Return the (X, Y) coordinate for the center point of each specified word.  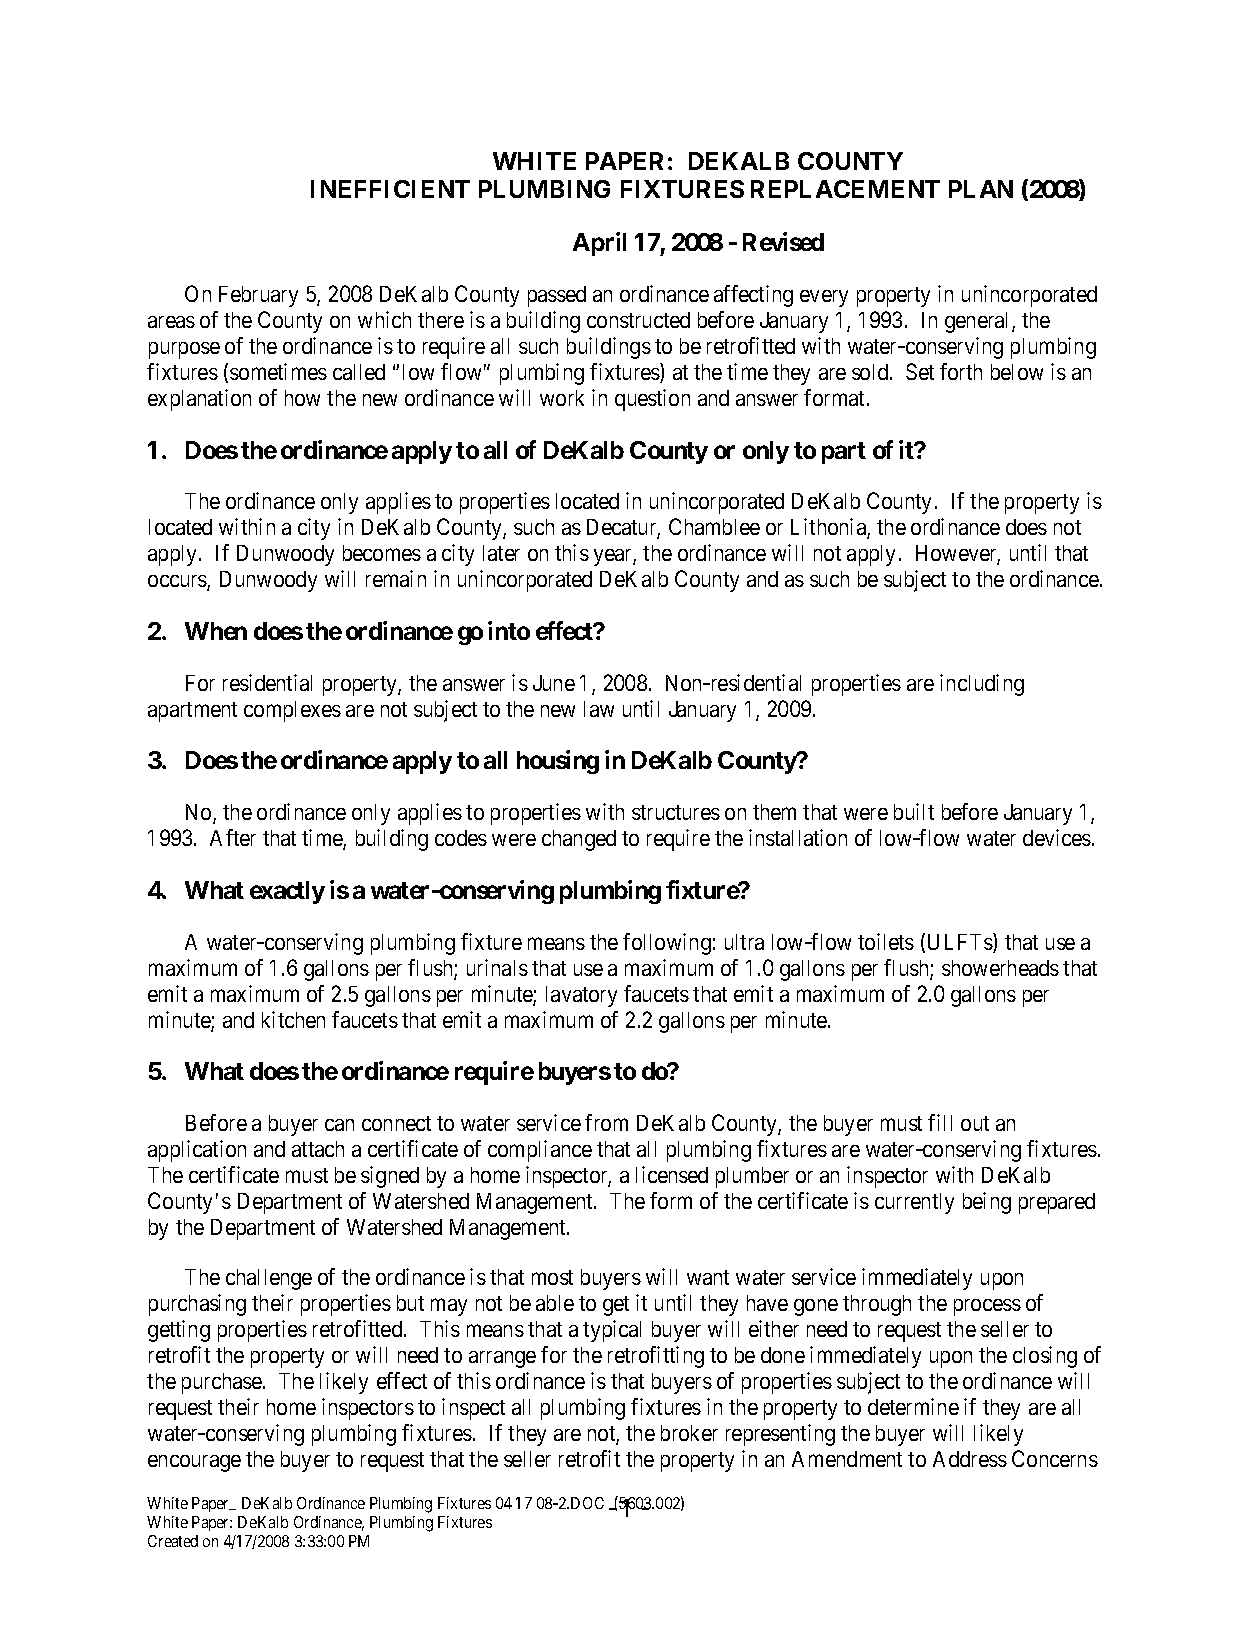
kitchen (293, 1019)
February (258, 296)
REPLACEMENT (845, 189)
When (216, 631)
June (554, 683)
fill (940, 1122)
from (606, 1122)
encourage (194, 1463)
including (982, 685)
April (599, 244)
